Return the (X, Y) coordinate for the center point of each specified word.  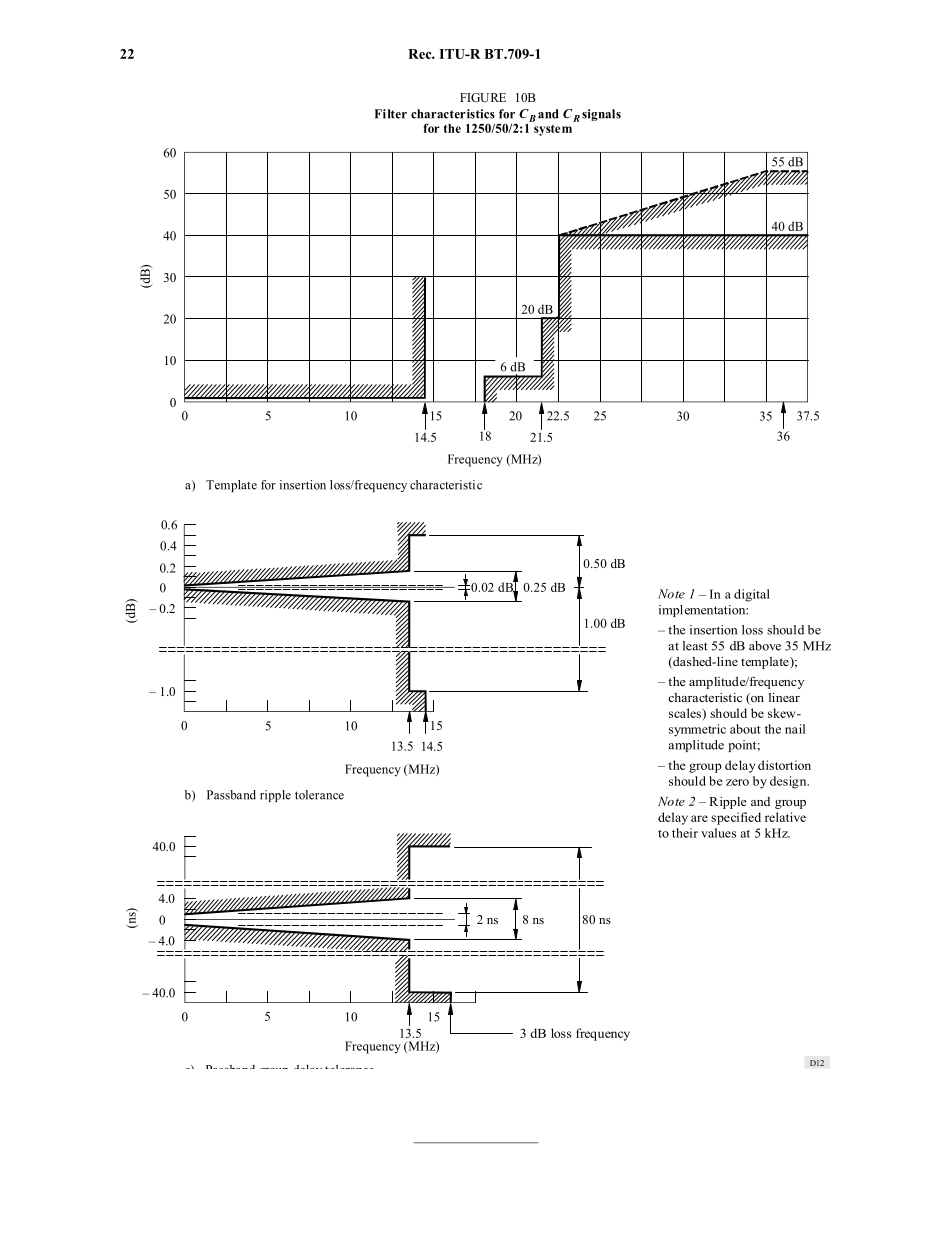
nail (795, 729)
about (745, 729)
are (699, 818)
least (695, 646)
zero (737, 782)
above (765, 646)
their (685, 833)
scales (686, 713)
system (553, 130)
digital (752, 595)
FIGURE (483, 97)
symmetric (697, 730)
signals (601, 115)
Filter (391, 114)
